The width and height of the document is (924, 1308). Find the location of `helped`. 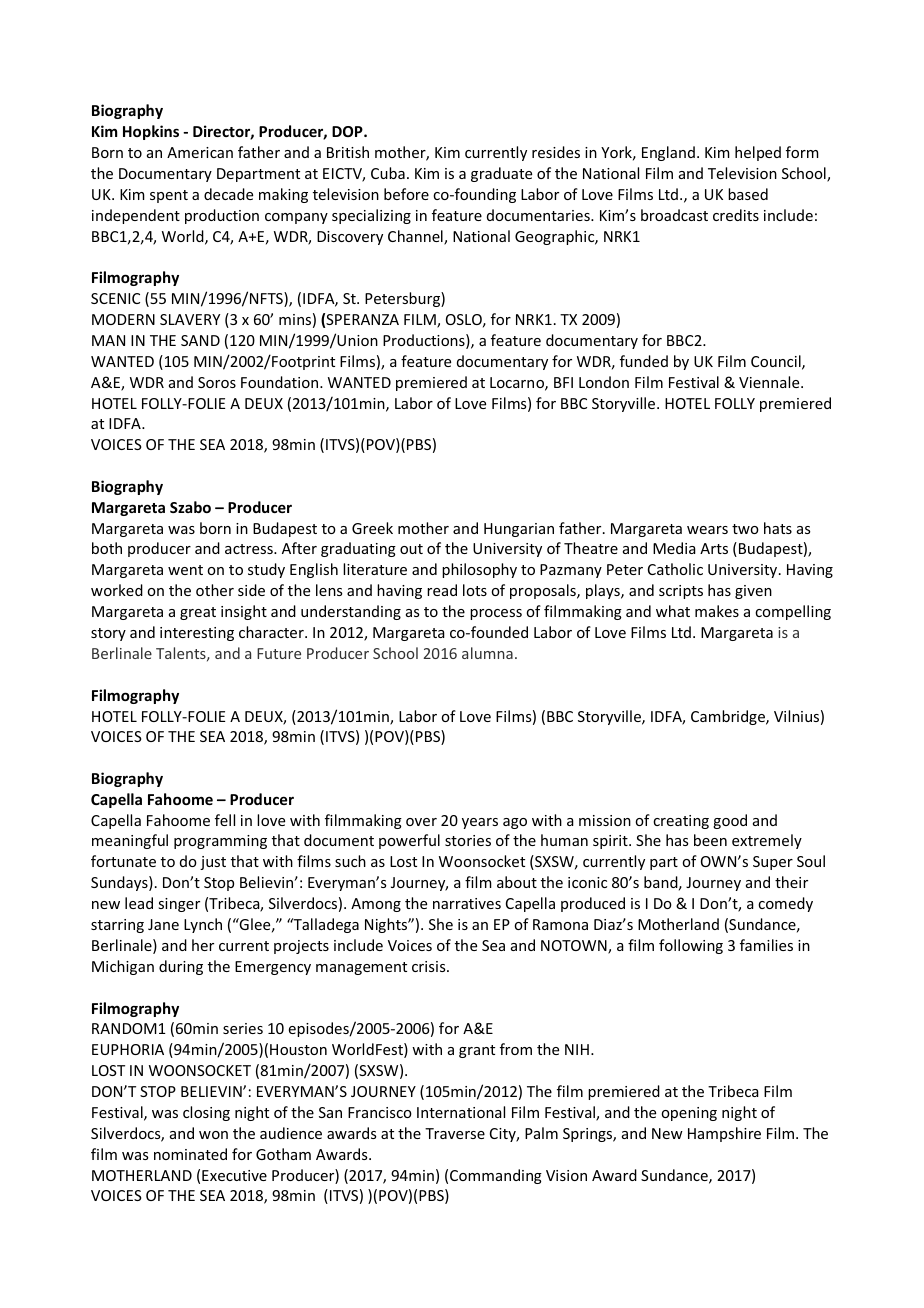

helped is located at coordinates (758, 153).
